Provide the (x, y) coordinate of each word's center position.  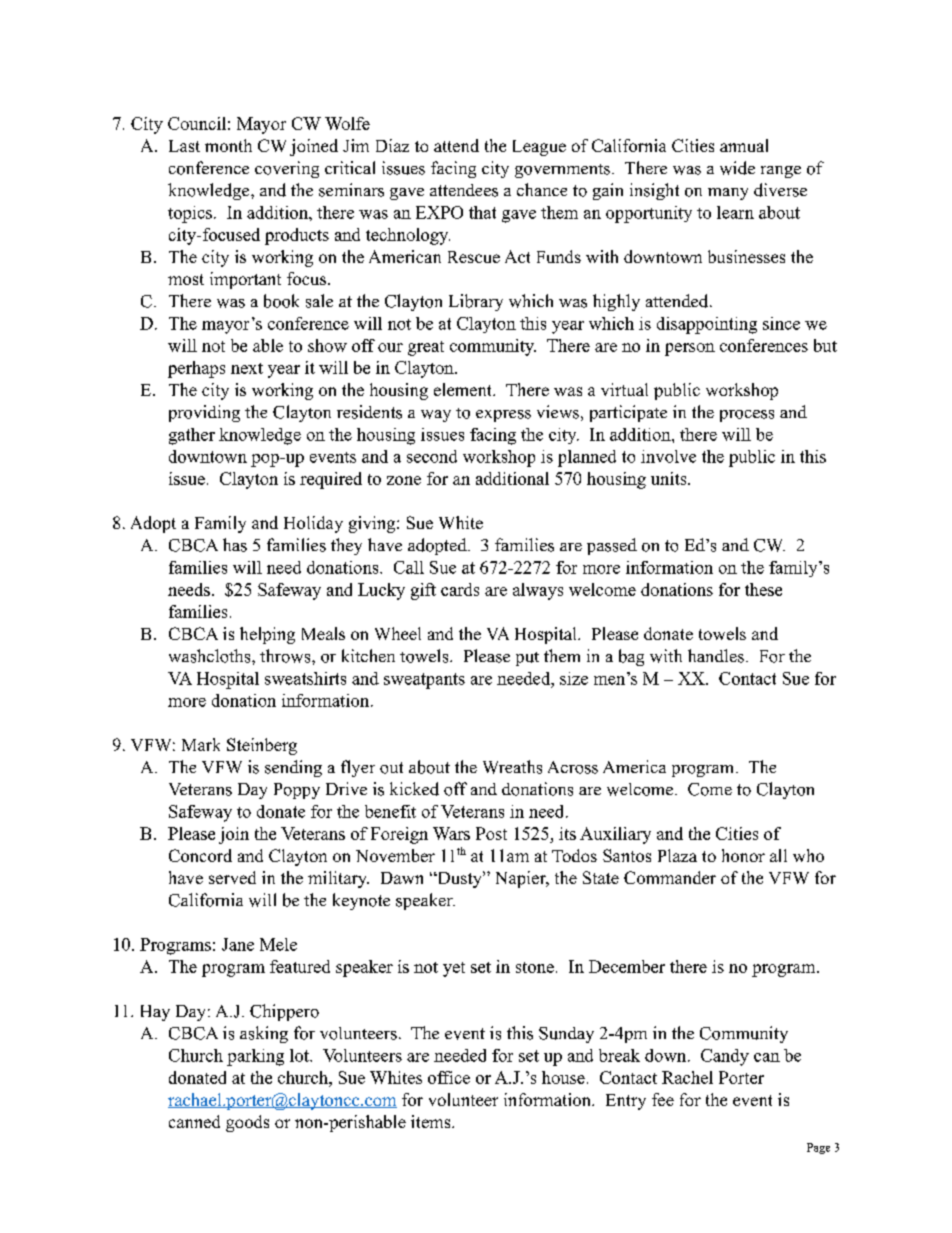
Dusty (459, 879)
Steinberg (262, 746)
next (247, 368)
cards (460, 589)
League (539, 148)
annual (744, 145)
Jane (238, 944)
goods (247, 1123)
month (228, 145)
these (763, 589)
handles (716, 656)
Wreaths (512, 767)
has (235, 545)
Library (476, 302)
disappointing (707, 325)
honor (743, 855)
